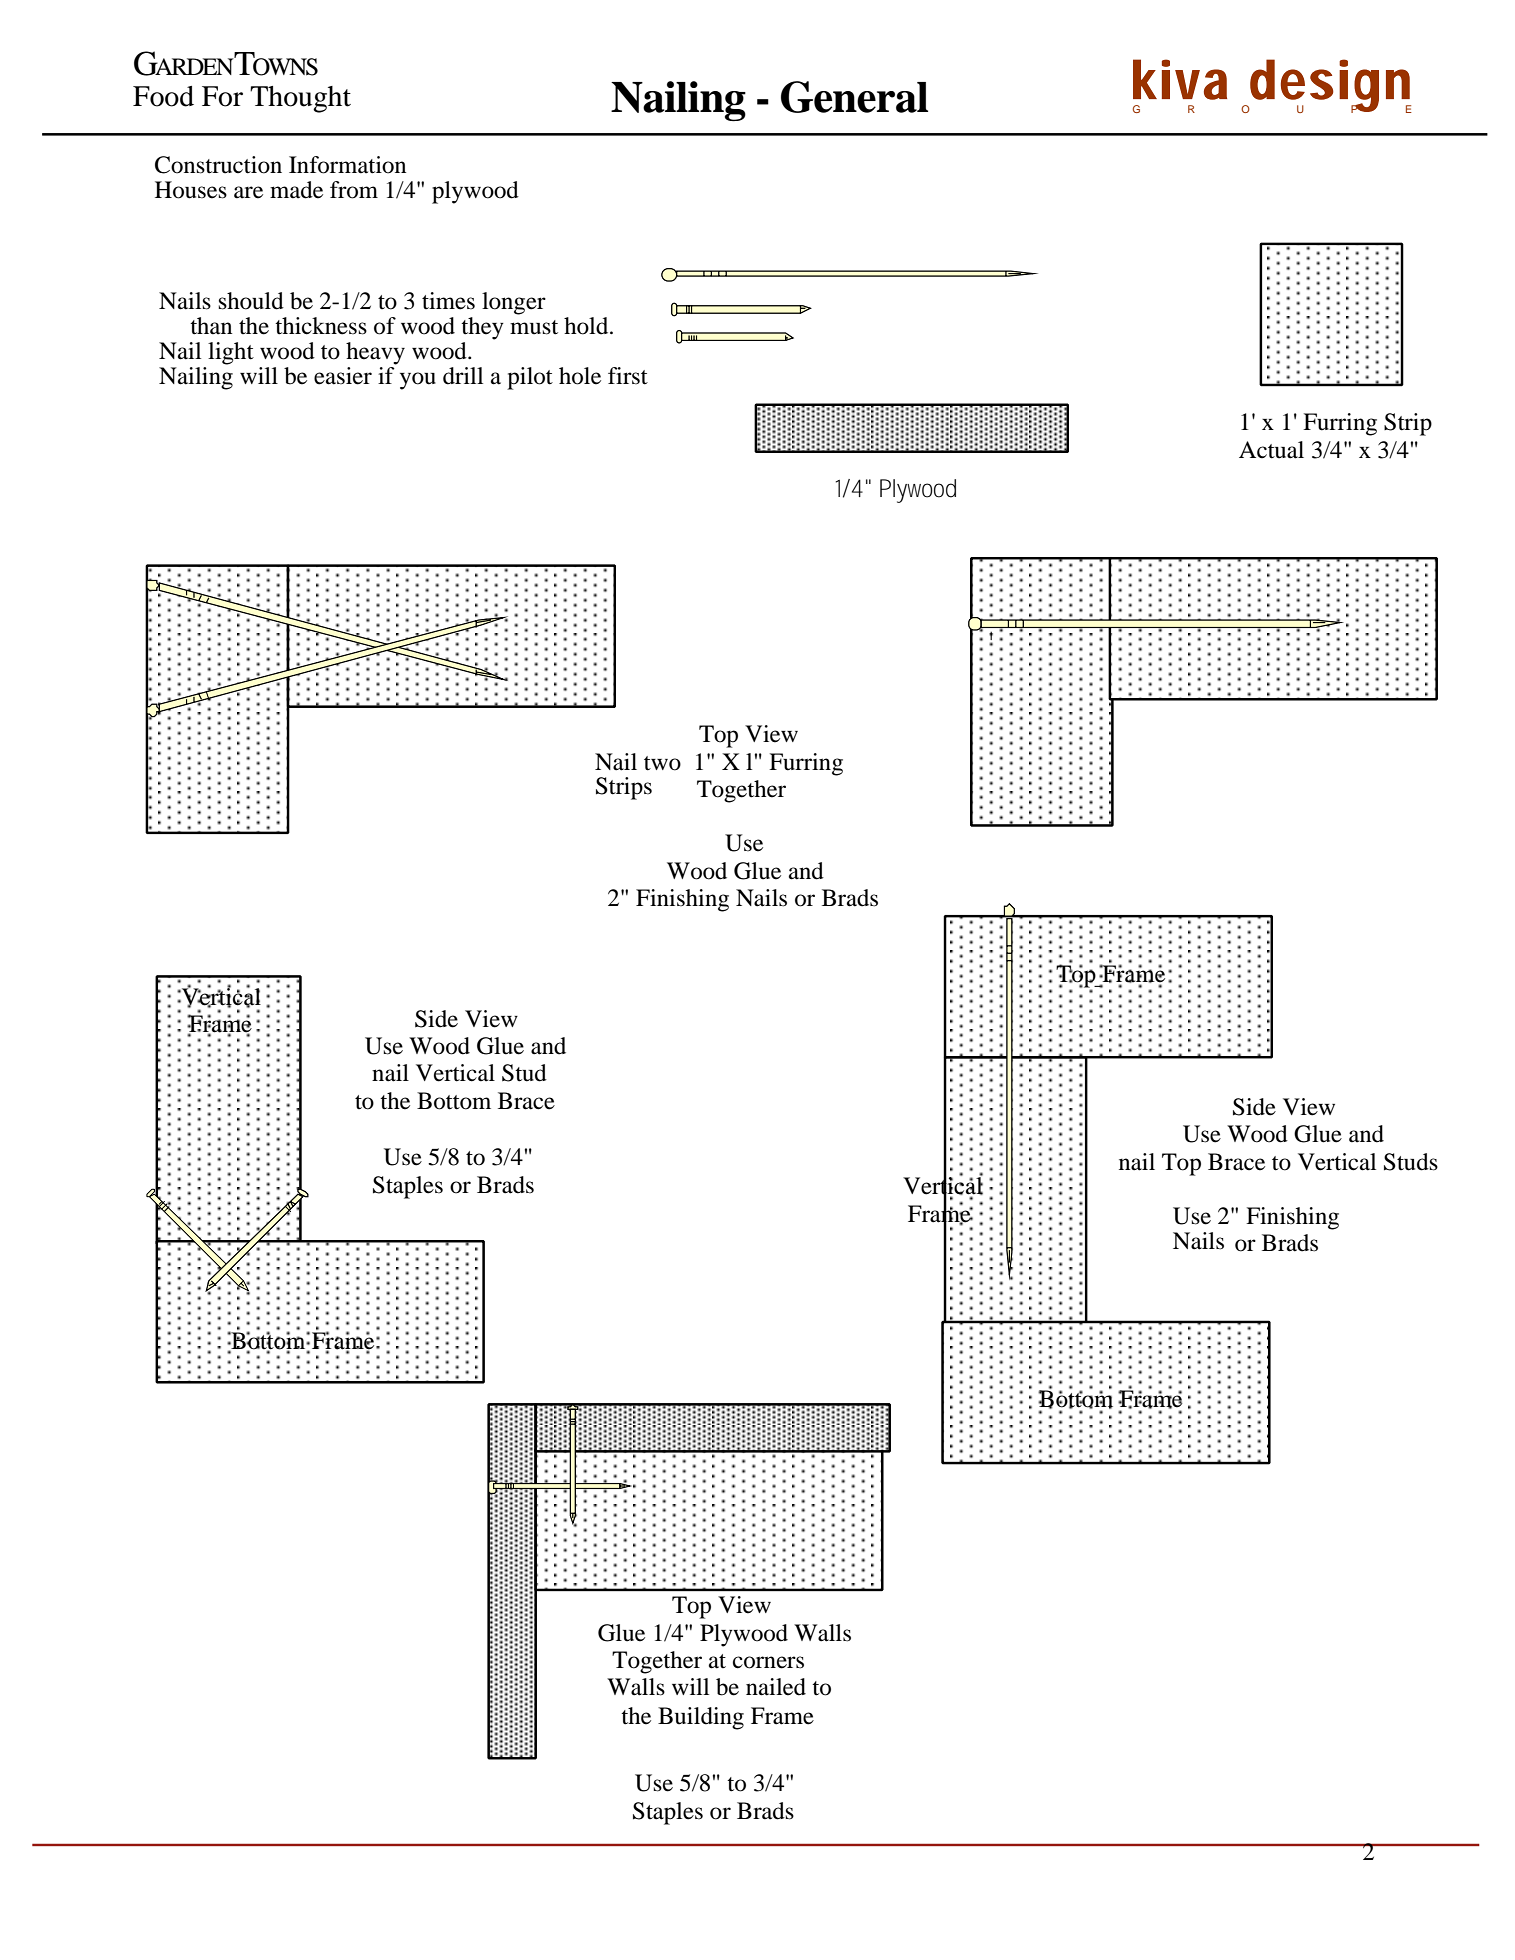 The image size is (1515, 1960). I want to click on Building, so click(701, 1718).
